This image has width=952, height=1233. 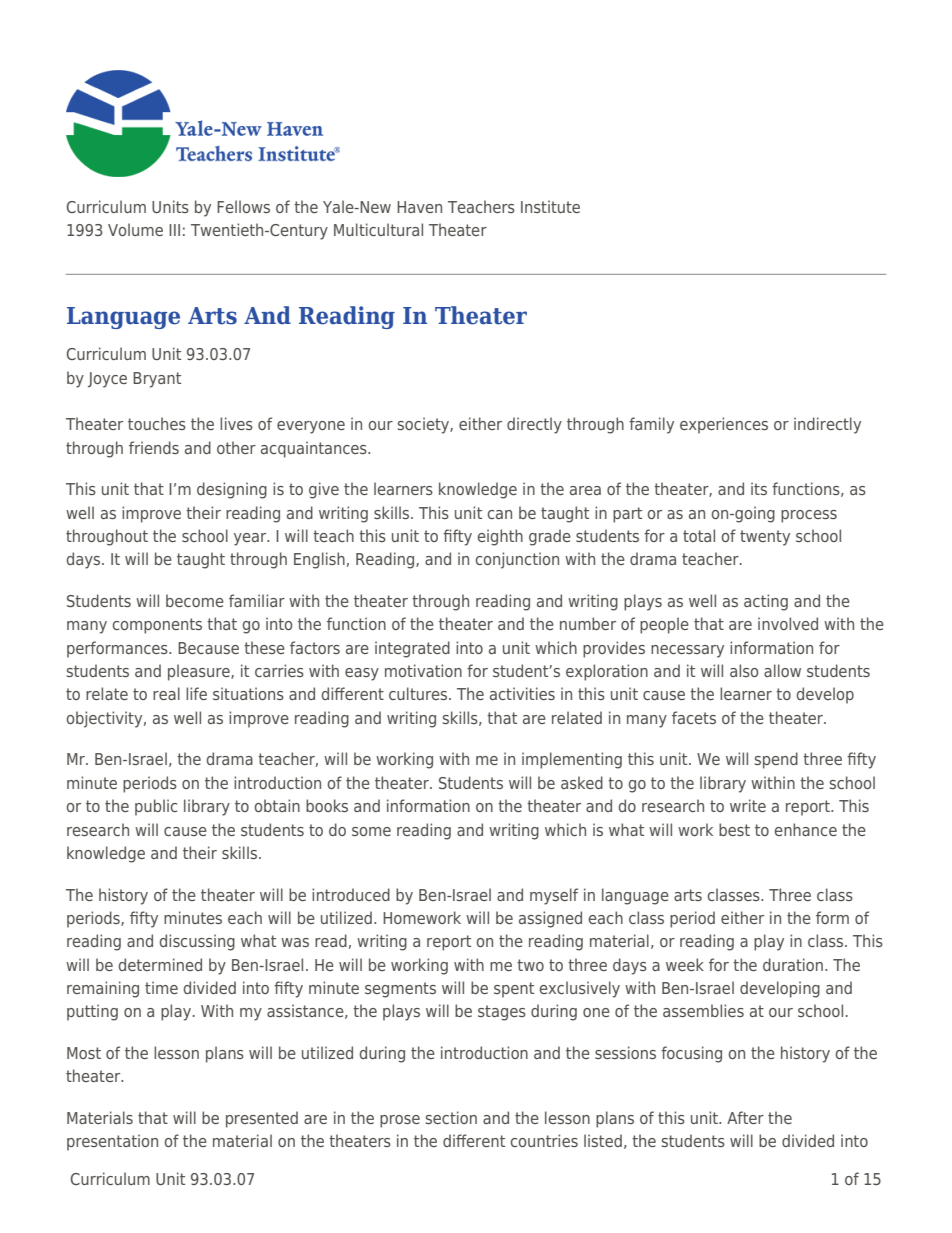 I want to click on experiences, so click(x=724, y=425).
